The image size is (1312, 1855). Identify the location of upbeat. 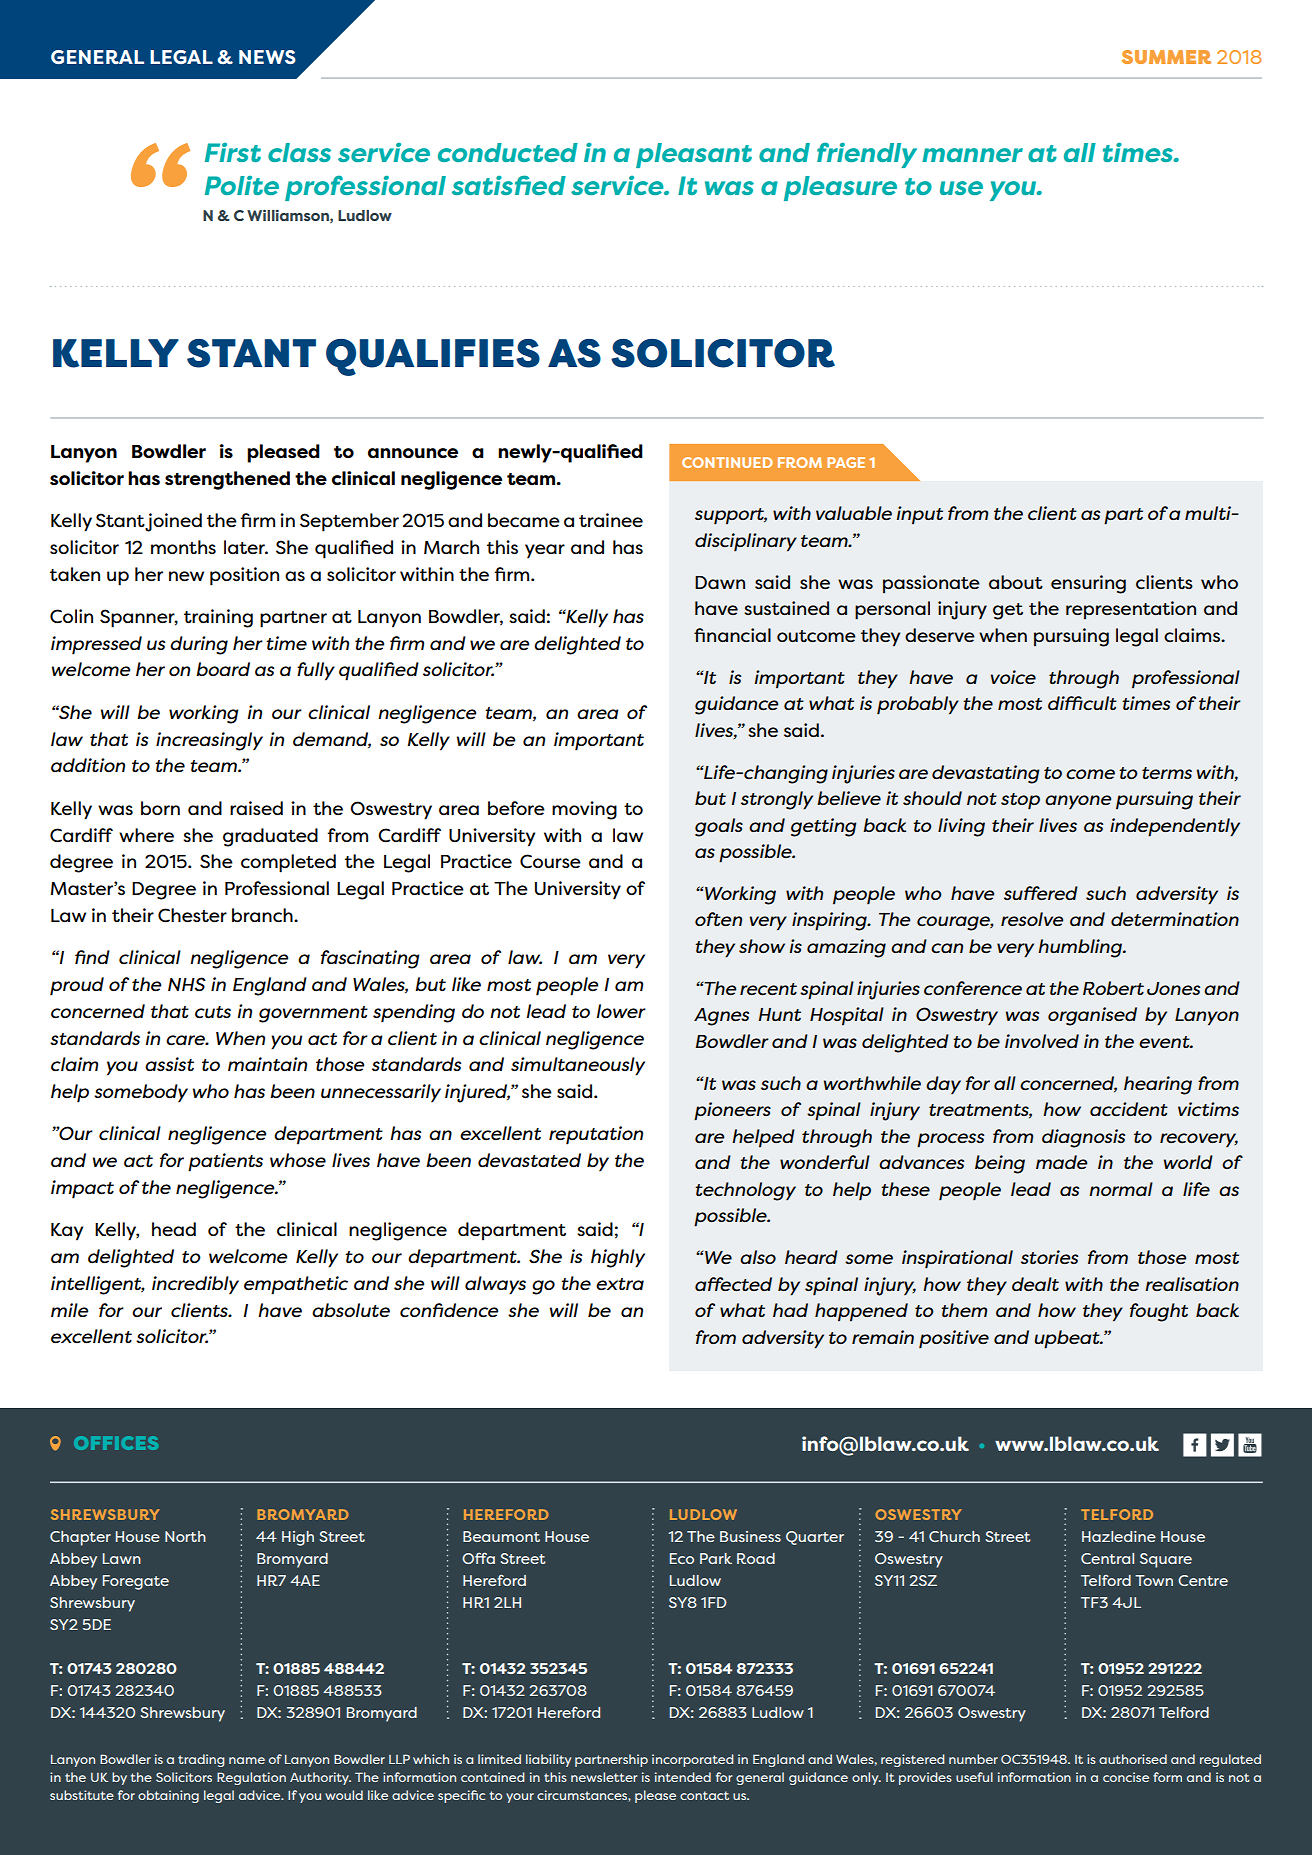
(1068, 1339).
